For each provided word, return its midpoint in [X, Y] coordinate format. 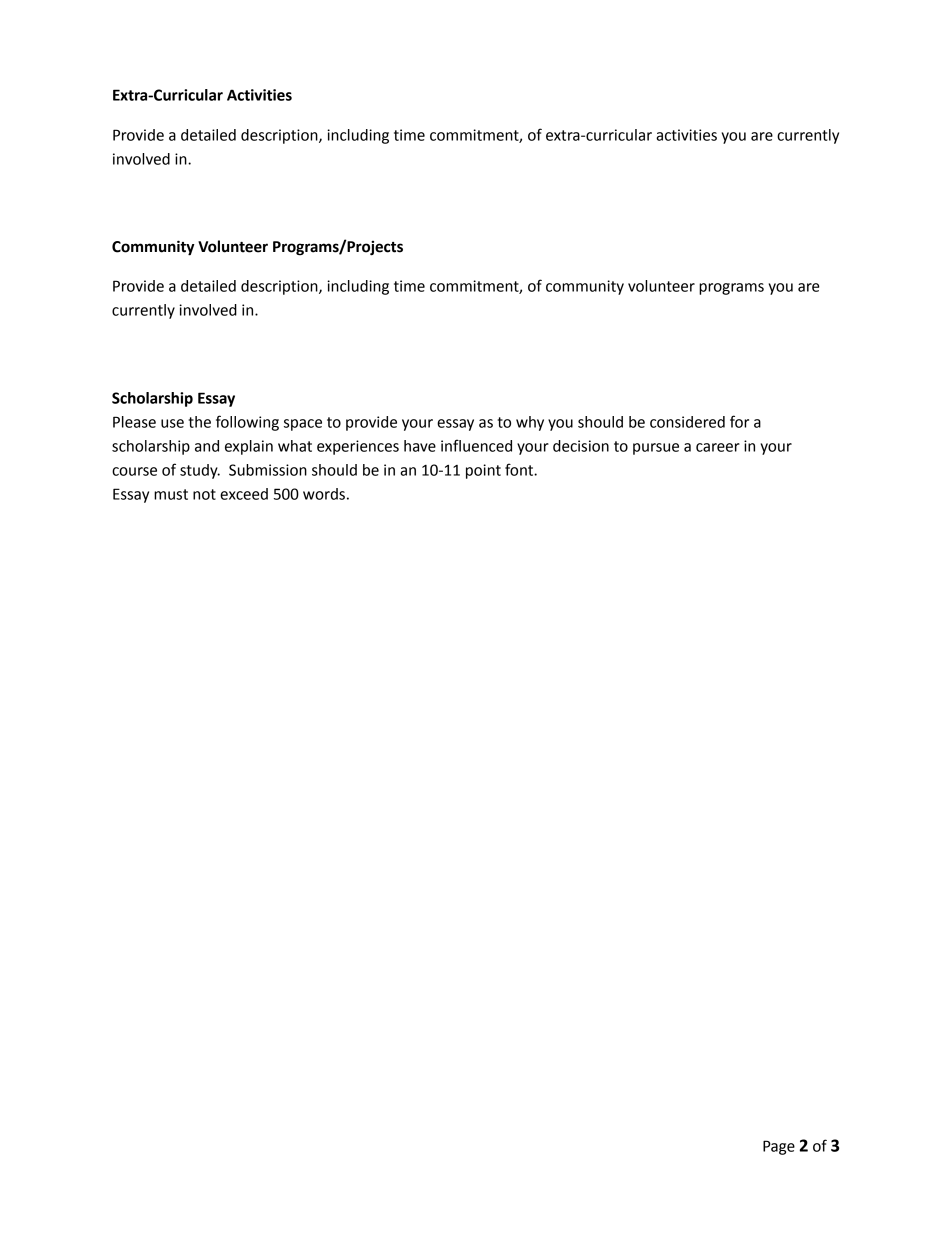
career [718, 447]
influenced [476, 445]
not [204, 494]
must [171, 494]
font [520, 469]
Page [779, 1147]
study [200, 471]
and [207, 446]
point [483, 471]
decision [581, 446]
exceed [244, 494]
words [324, 494]
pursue [656, 449]
